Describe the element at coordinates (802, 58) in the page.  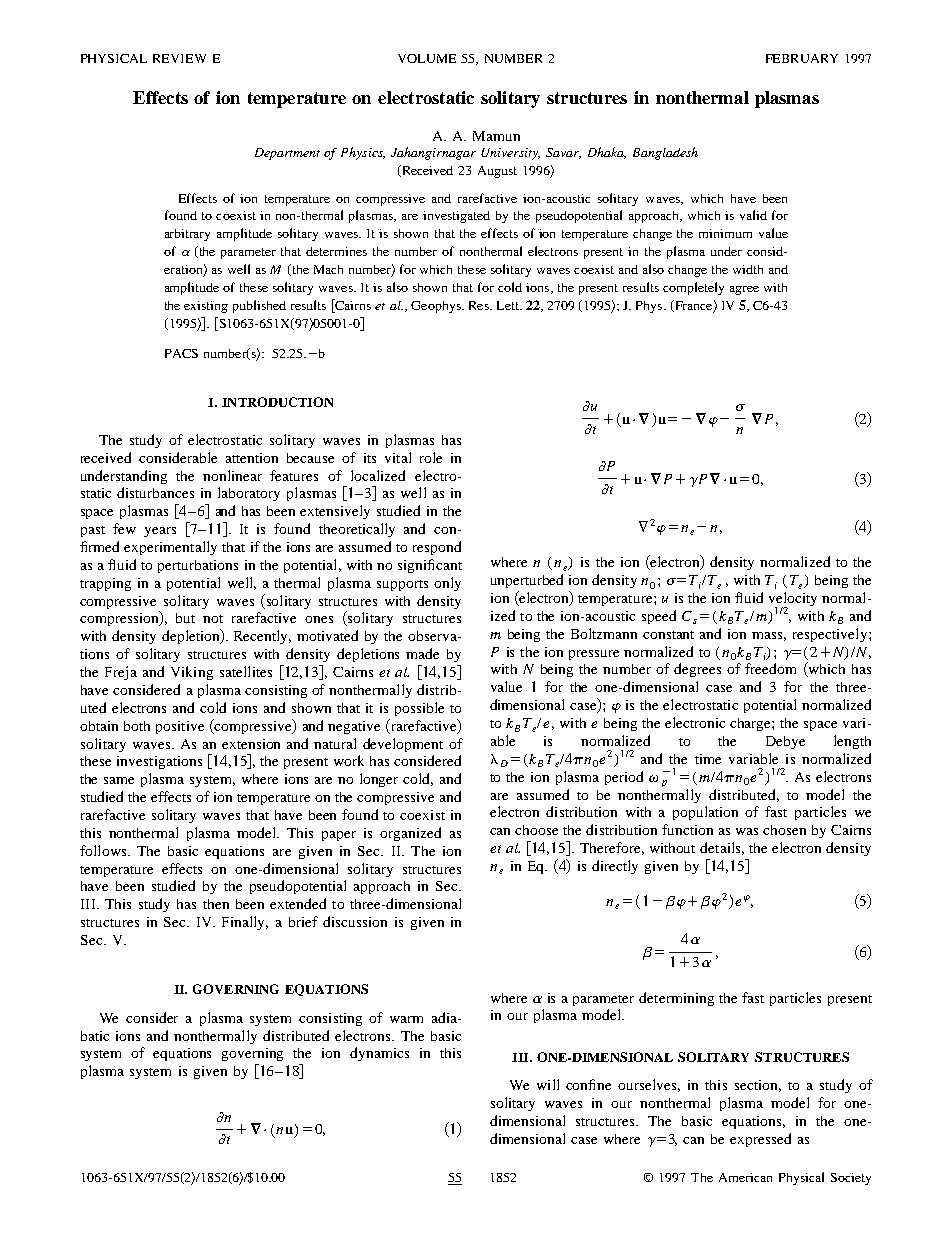
I see `FEBRUARY` at that location.
